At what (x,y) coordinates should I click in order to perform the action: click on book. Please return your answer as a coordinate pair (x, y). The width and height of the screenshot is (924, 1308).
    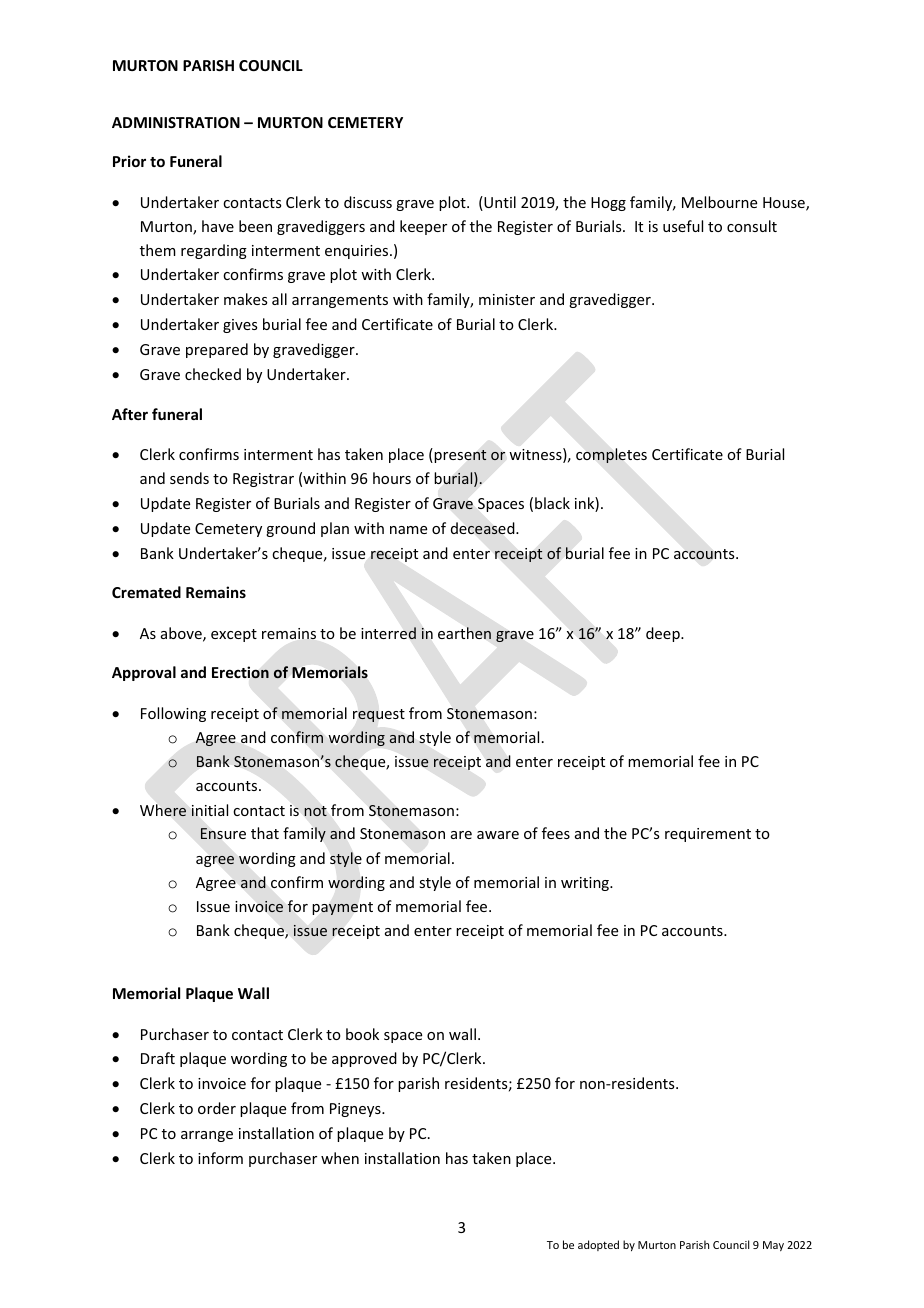
    Looking at the image, I should click on (362, 1034).
